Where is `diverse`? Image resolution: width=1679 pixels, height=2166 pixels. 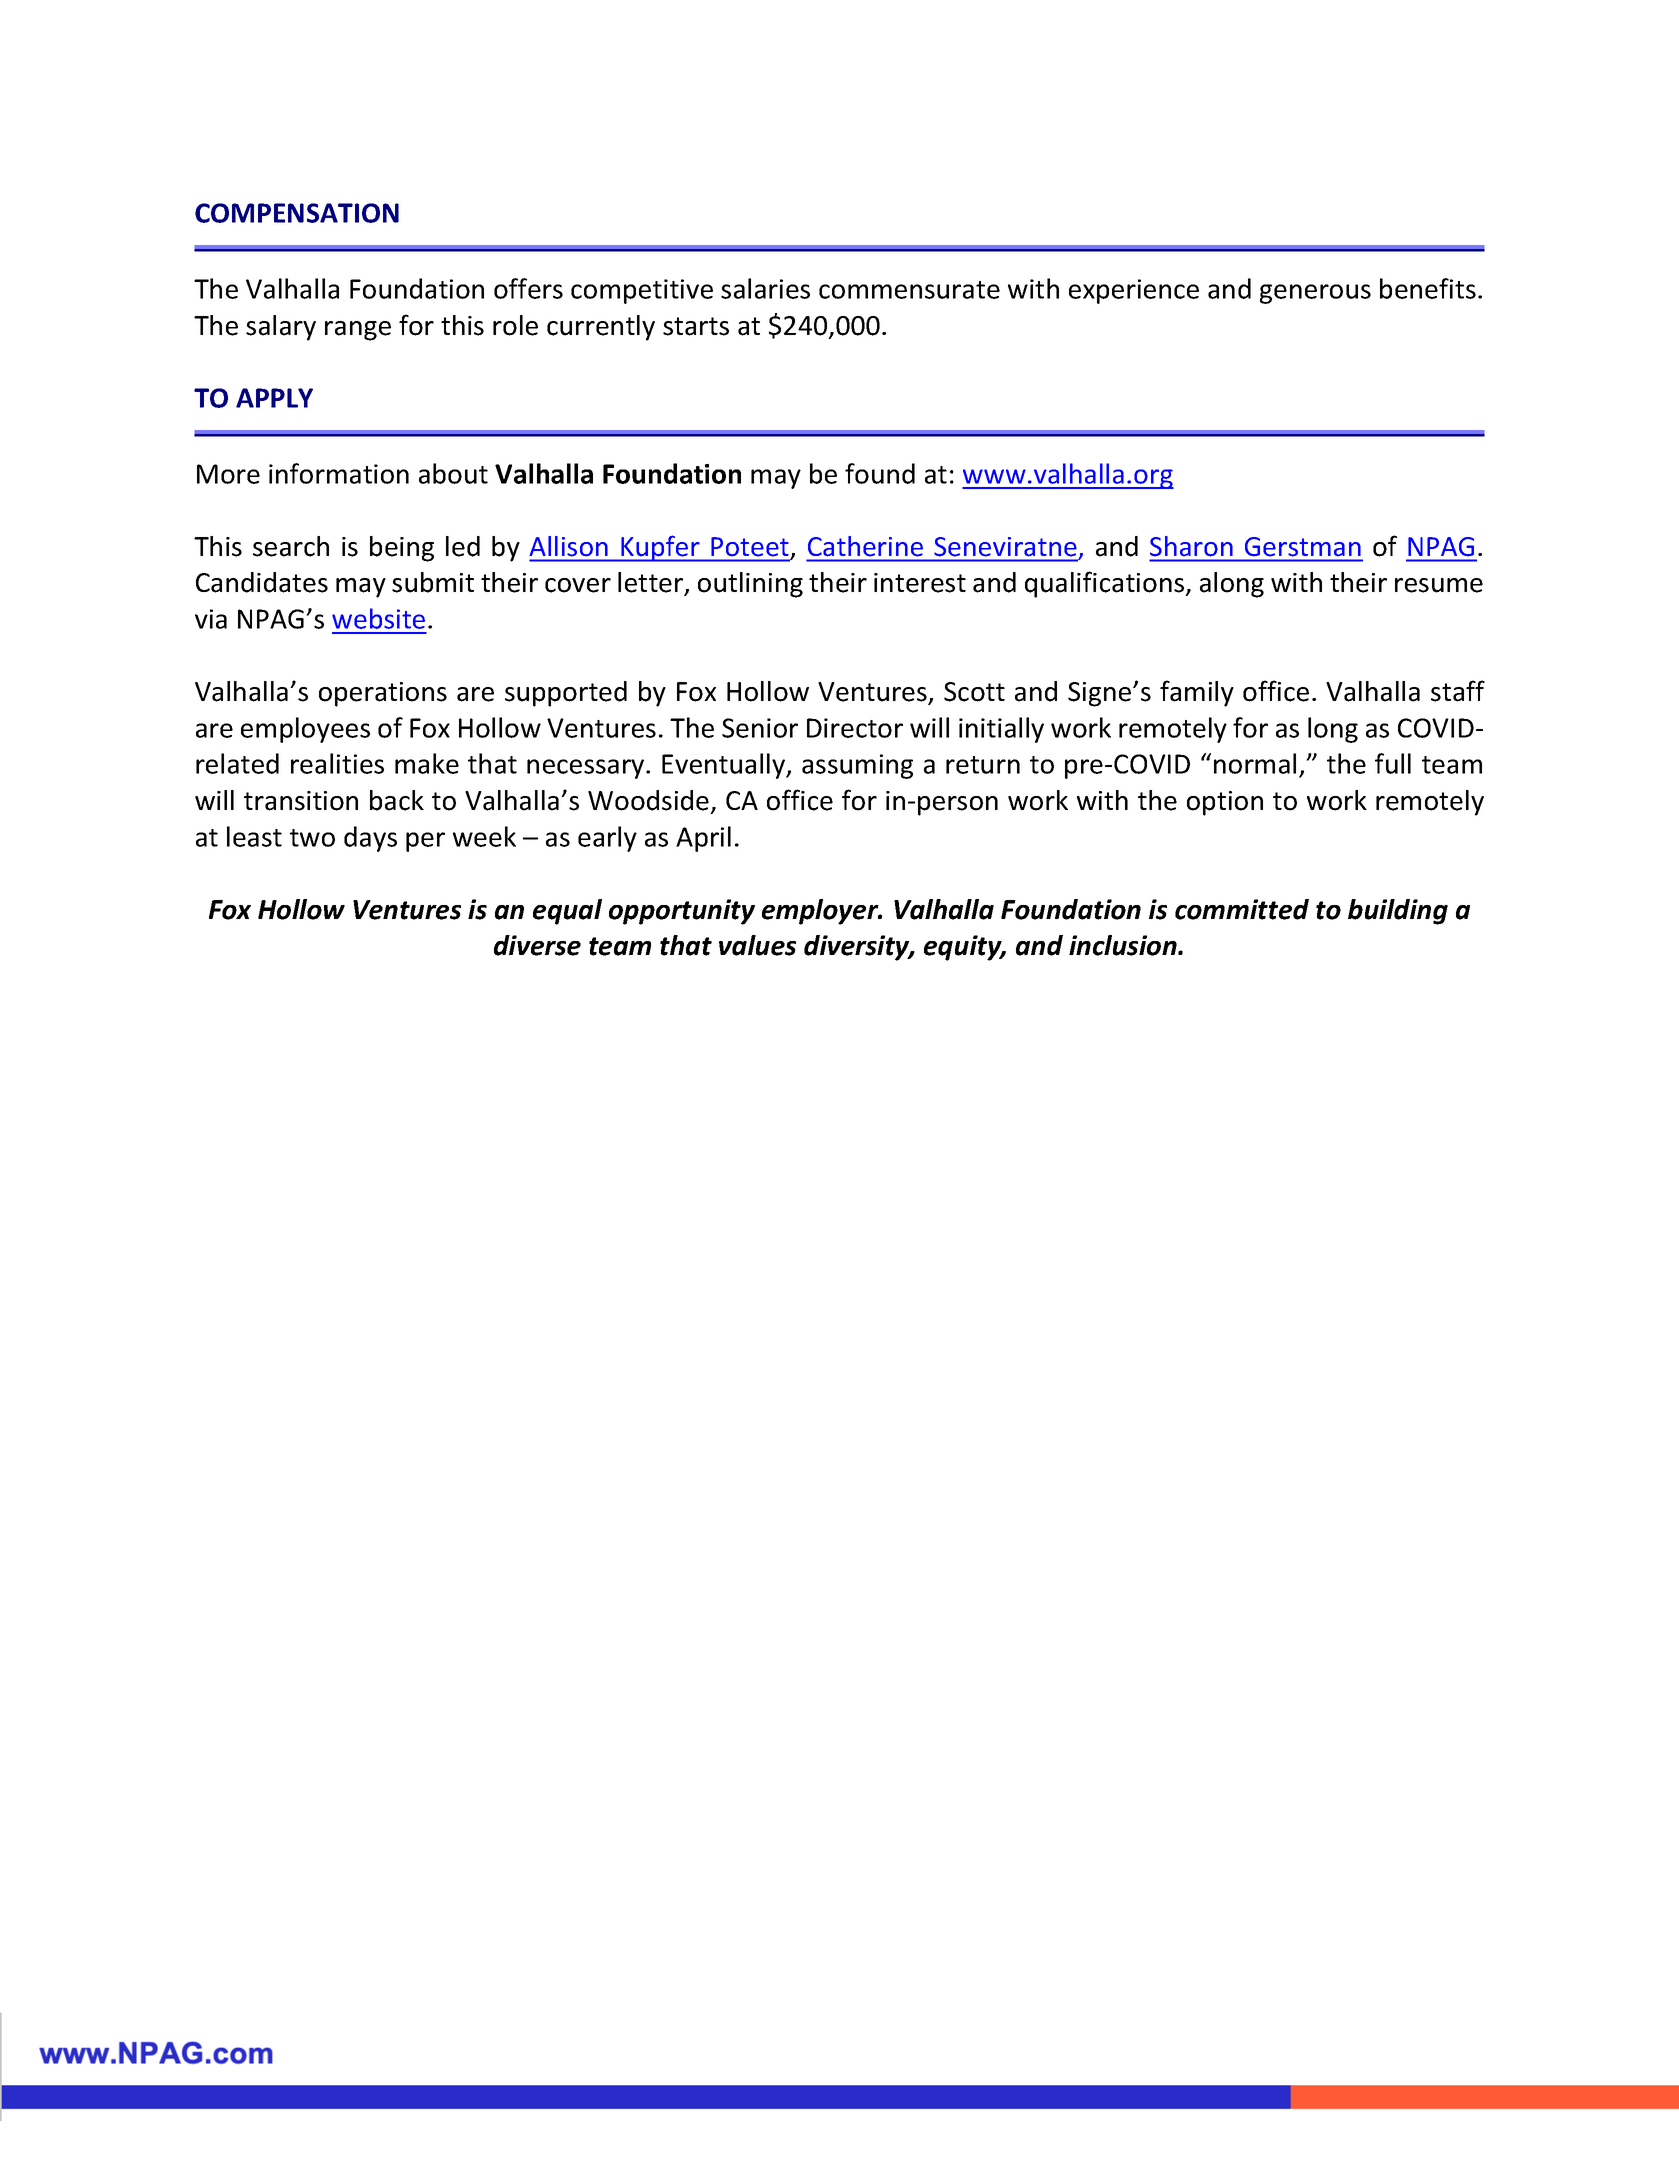
diverse is located at coordinates (537, 945).
